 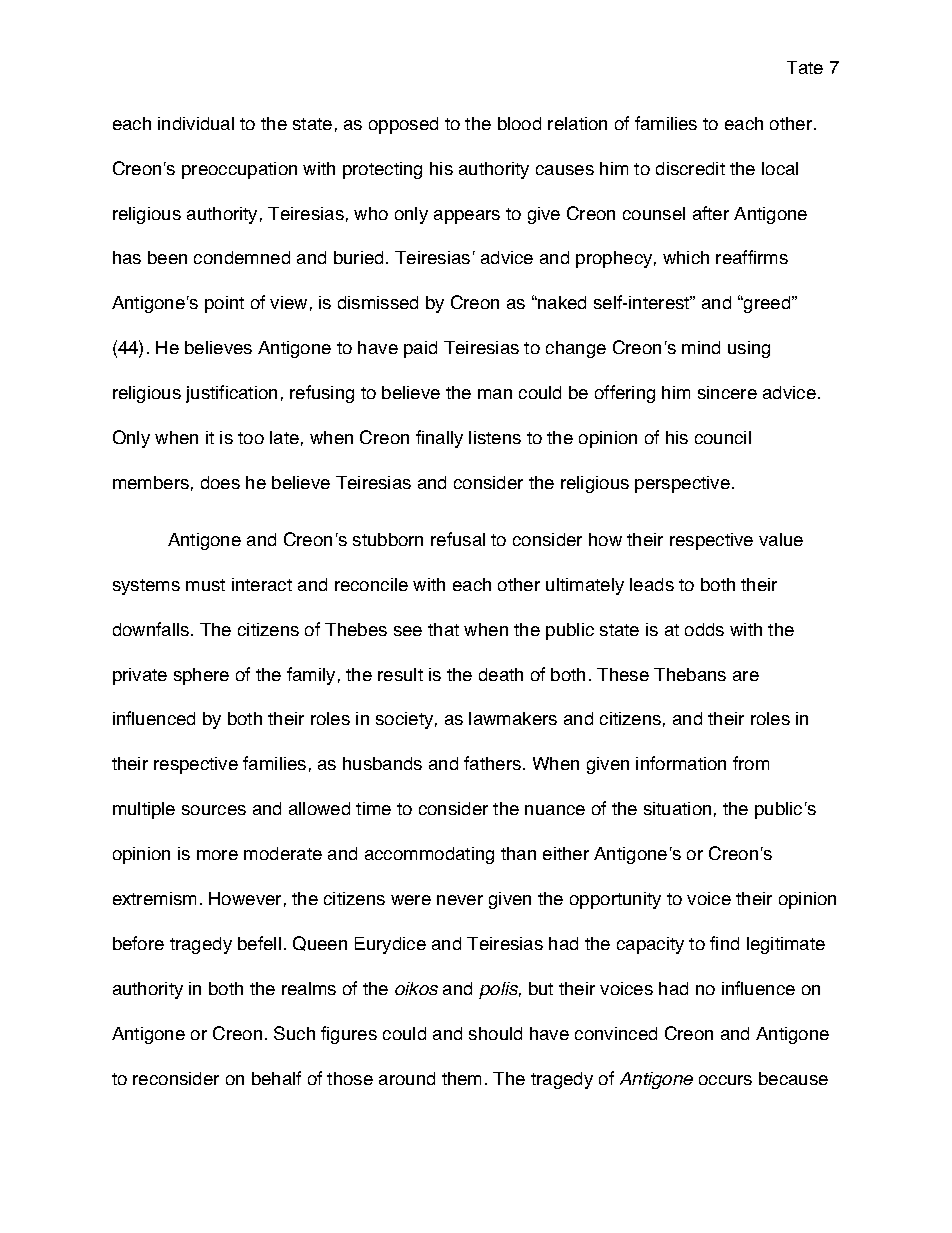 I want to click on opposed, so click(x=403, y=125).
